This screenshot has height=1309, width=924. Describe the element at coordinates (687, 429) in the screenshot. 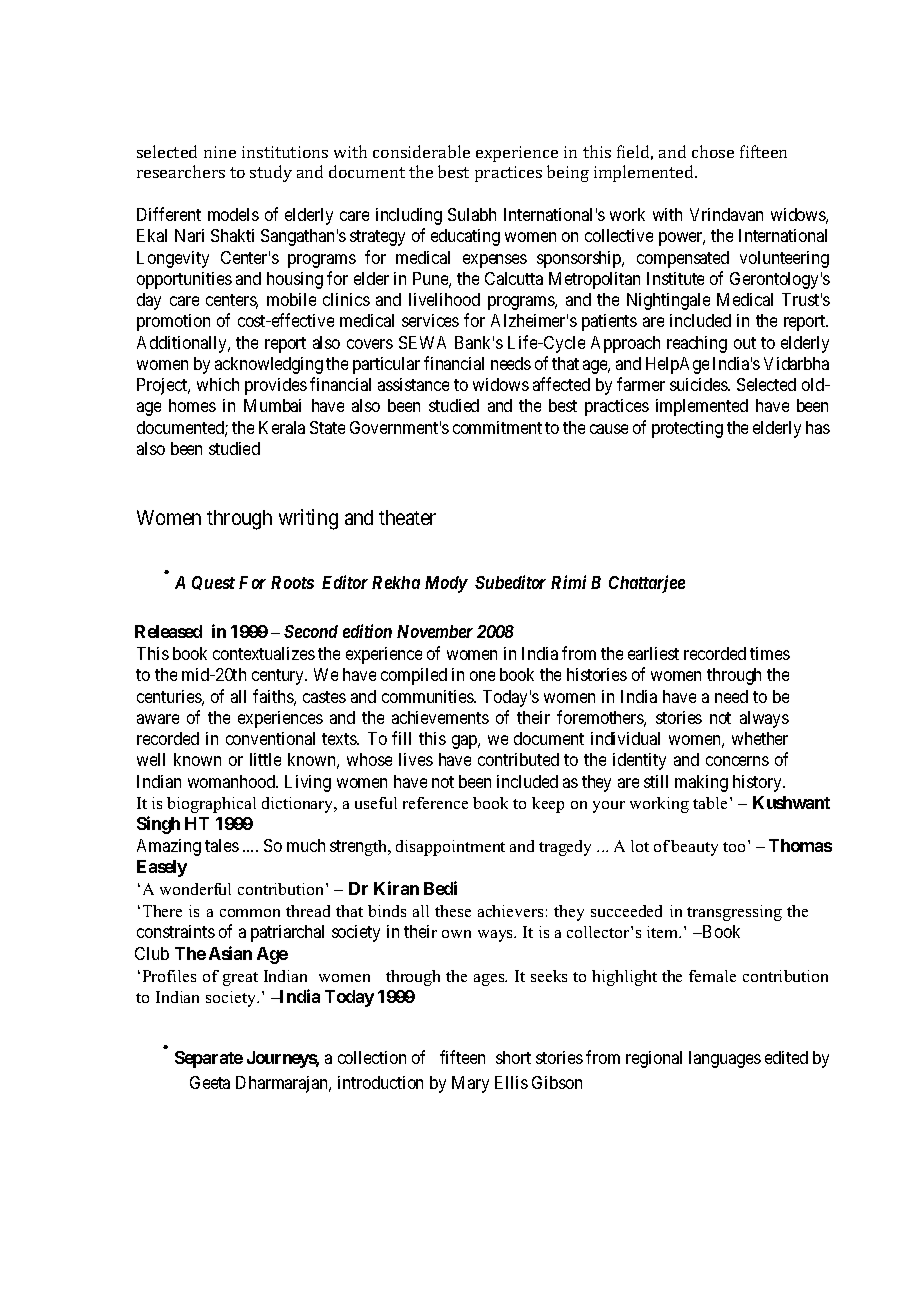

I see `protecting` at that location.
